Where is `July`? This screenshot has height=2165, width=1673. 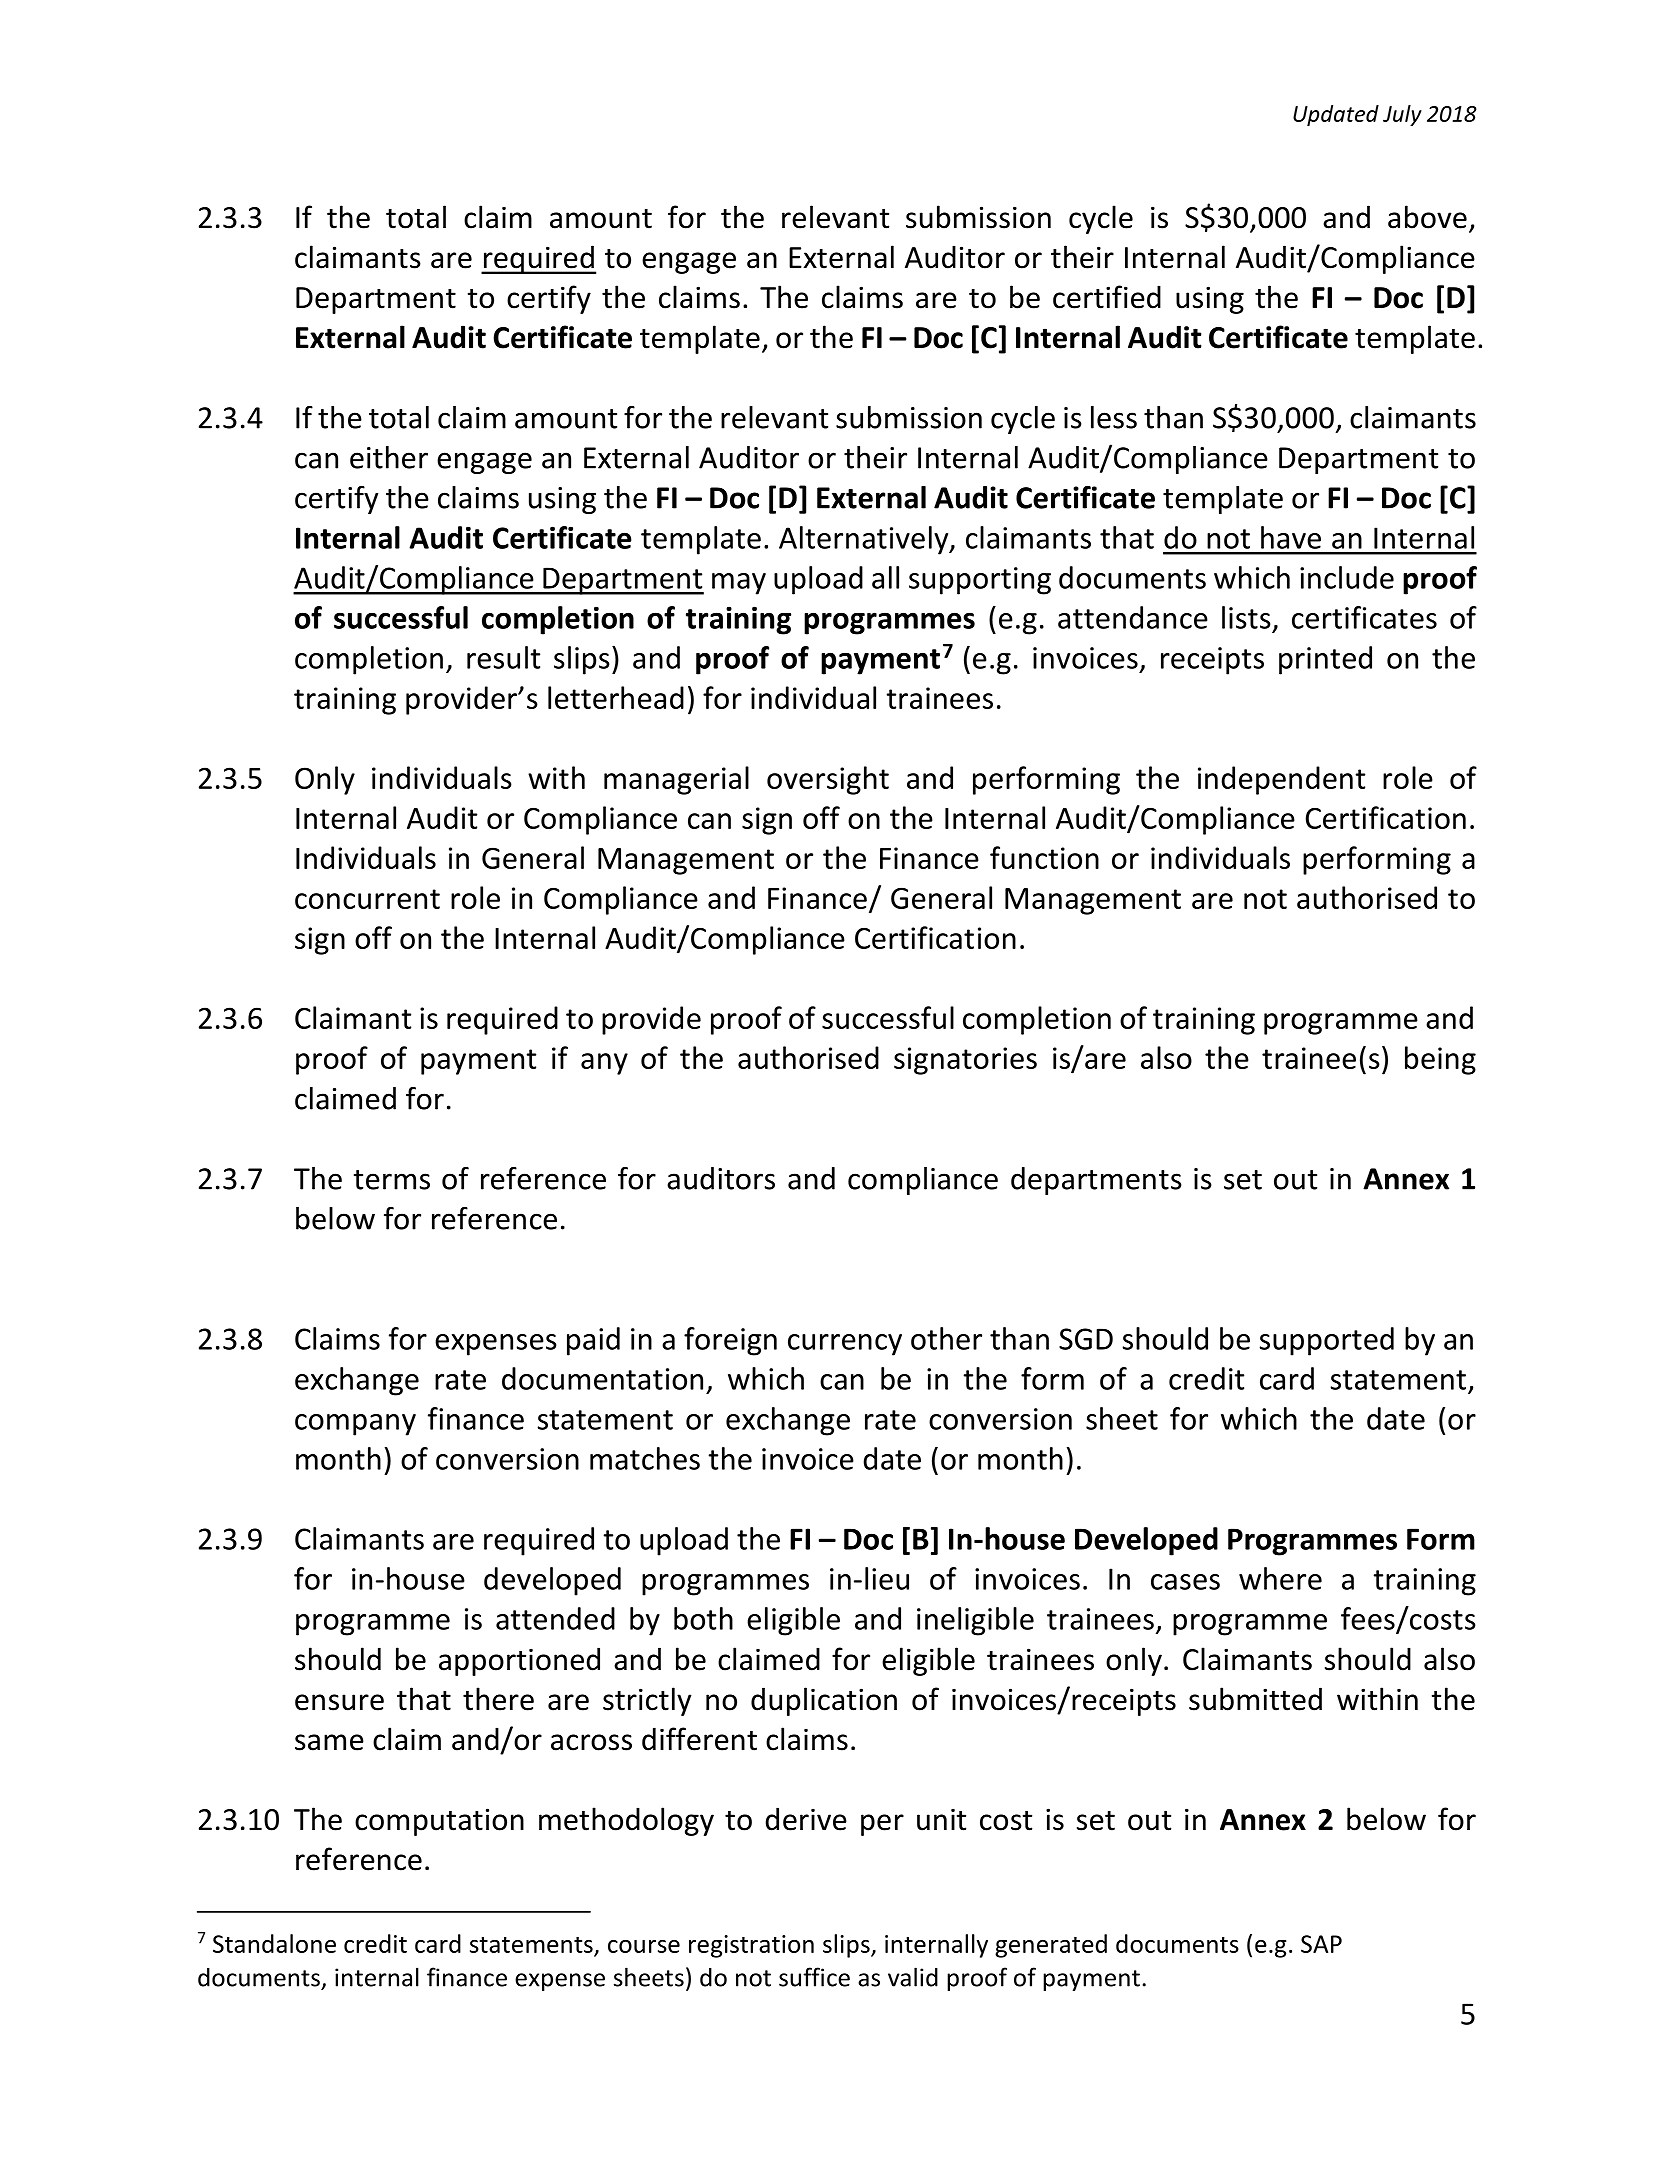
July is located at coordinates (1402, 115).
